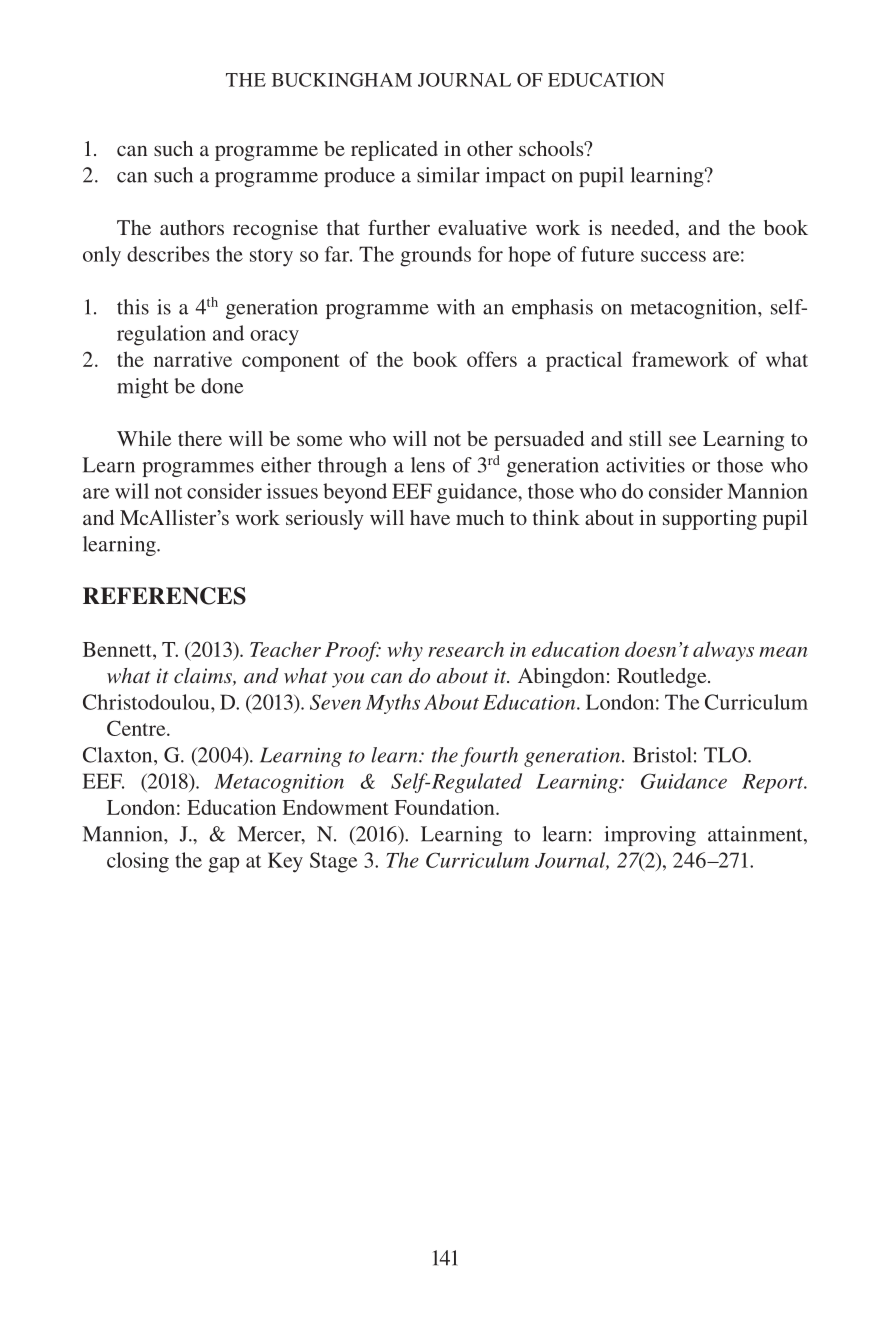  I want to click on improving, so click(650, 836).
